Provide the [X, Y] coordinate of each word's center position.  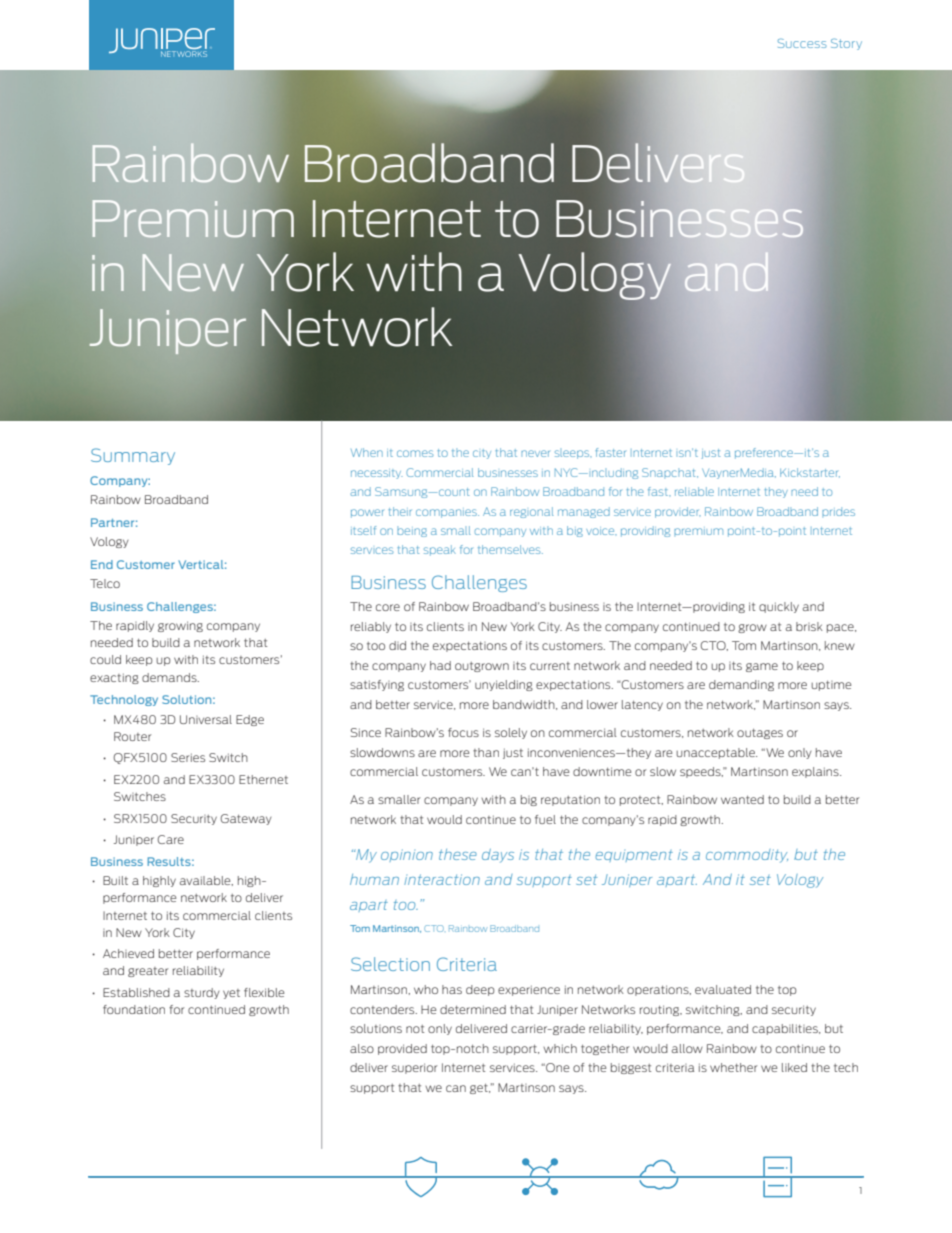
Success [802, 43]
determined [473, 1009]
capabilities [786, 1029]
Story [846, 44]
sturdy [202, 993]
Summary [133, 456]
